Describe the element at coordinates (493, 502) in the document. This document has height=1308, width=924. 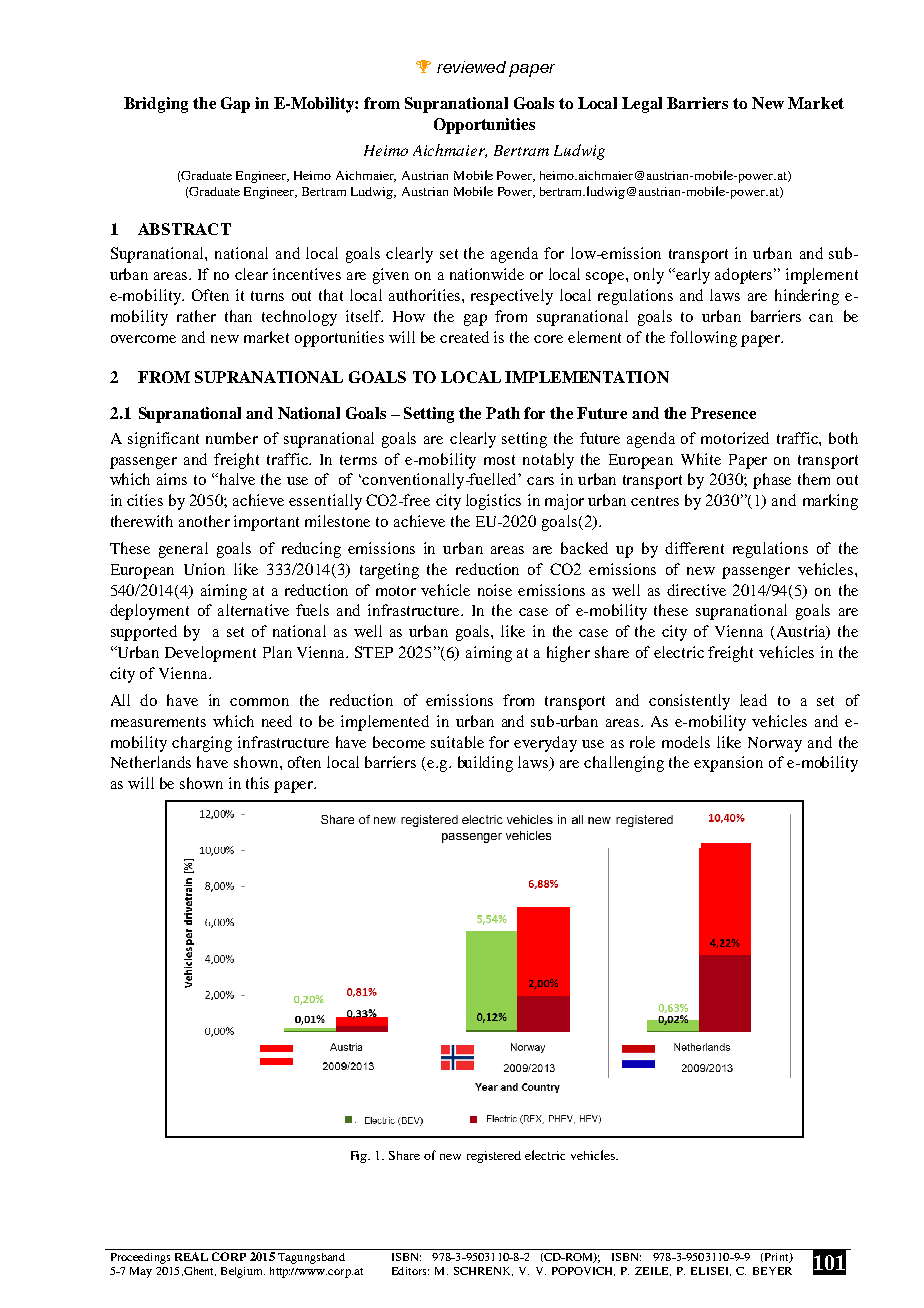
I see `logistics` at that location.
